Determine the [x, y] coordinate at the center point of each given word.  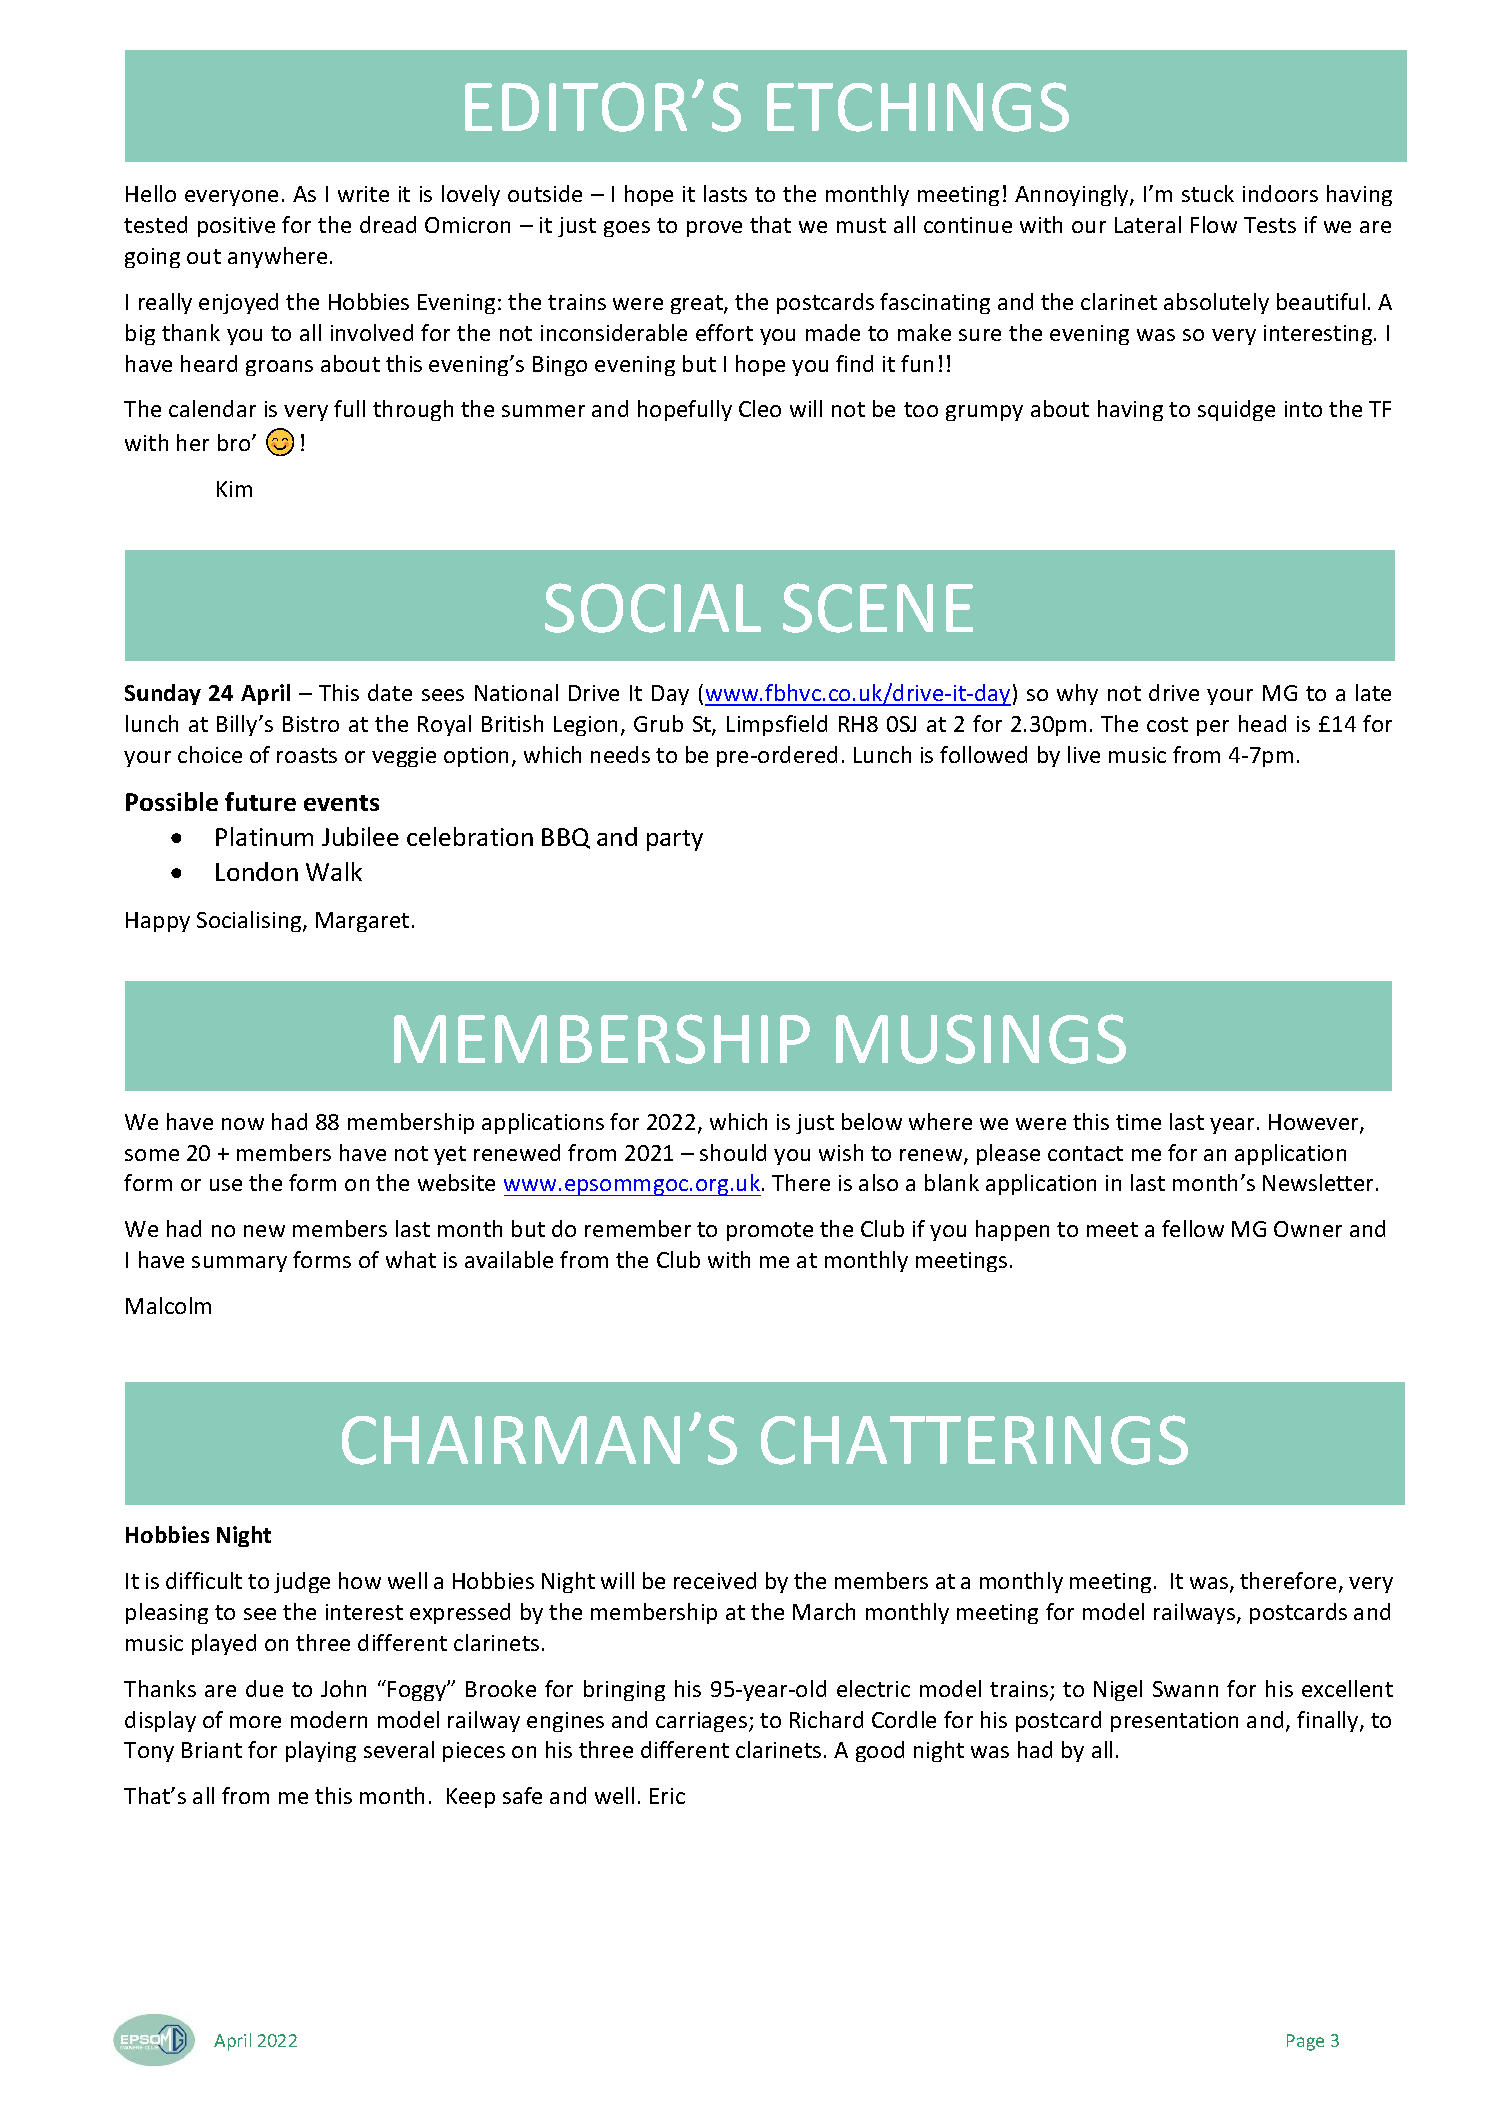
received [715, 1580]
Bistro [311, 724]
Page [1305, 2042]
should [733, 1152]
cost [1167, 724]
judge [302, 1582]
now [243, 1124]
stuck [1208, 193]
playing [321, 1751]
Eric [667, 1796]
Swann [1185, 1689]
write [363, 194]
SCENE [878, 608]
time [1138, 1122]
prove [714, 229]
